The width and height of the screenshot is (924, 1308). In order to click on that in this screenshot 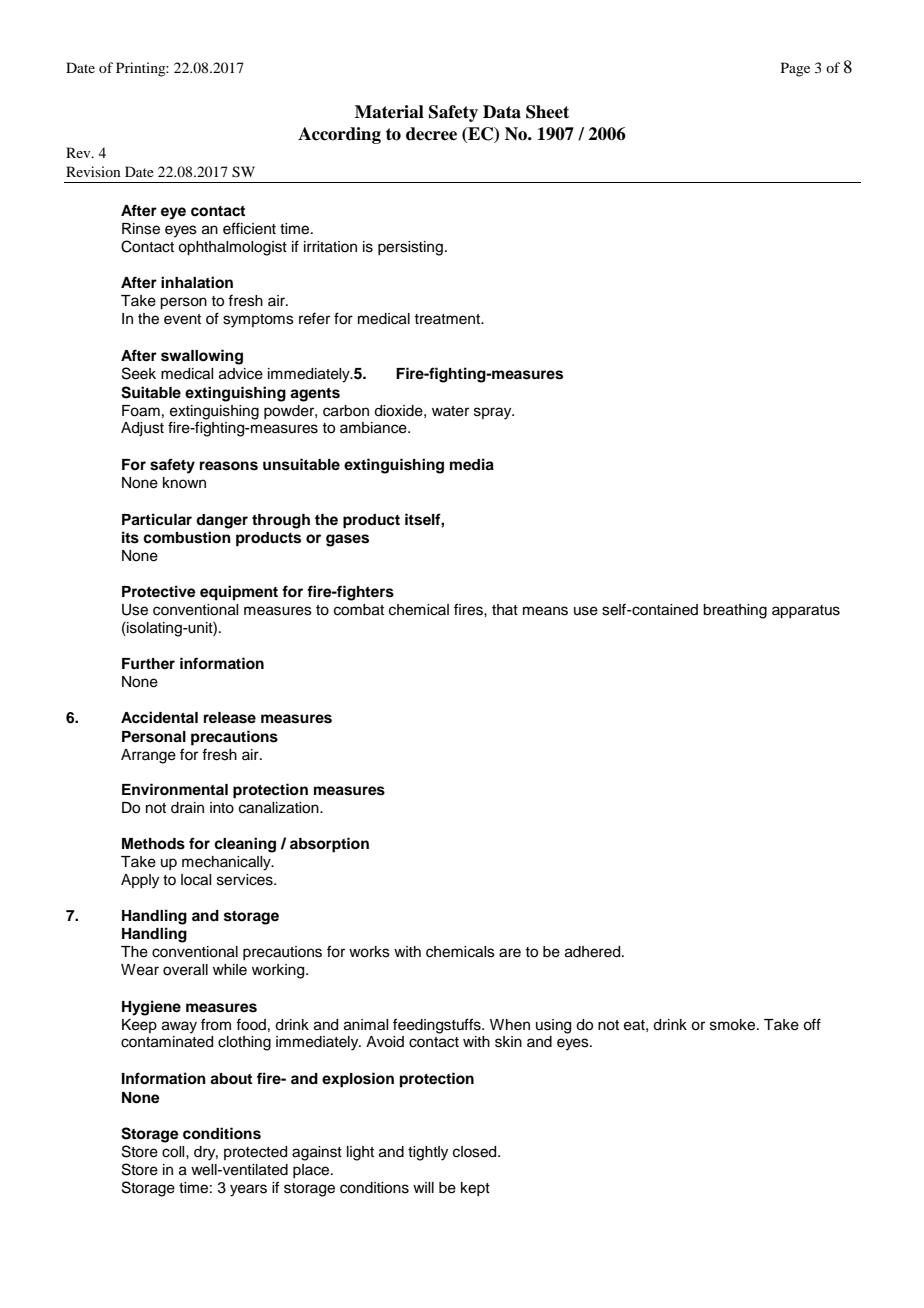, I will do `click(505, 609)`.
